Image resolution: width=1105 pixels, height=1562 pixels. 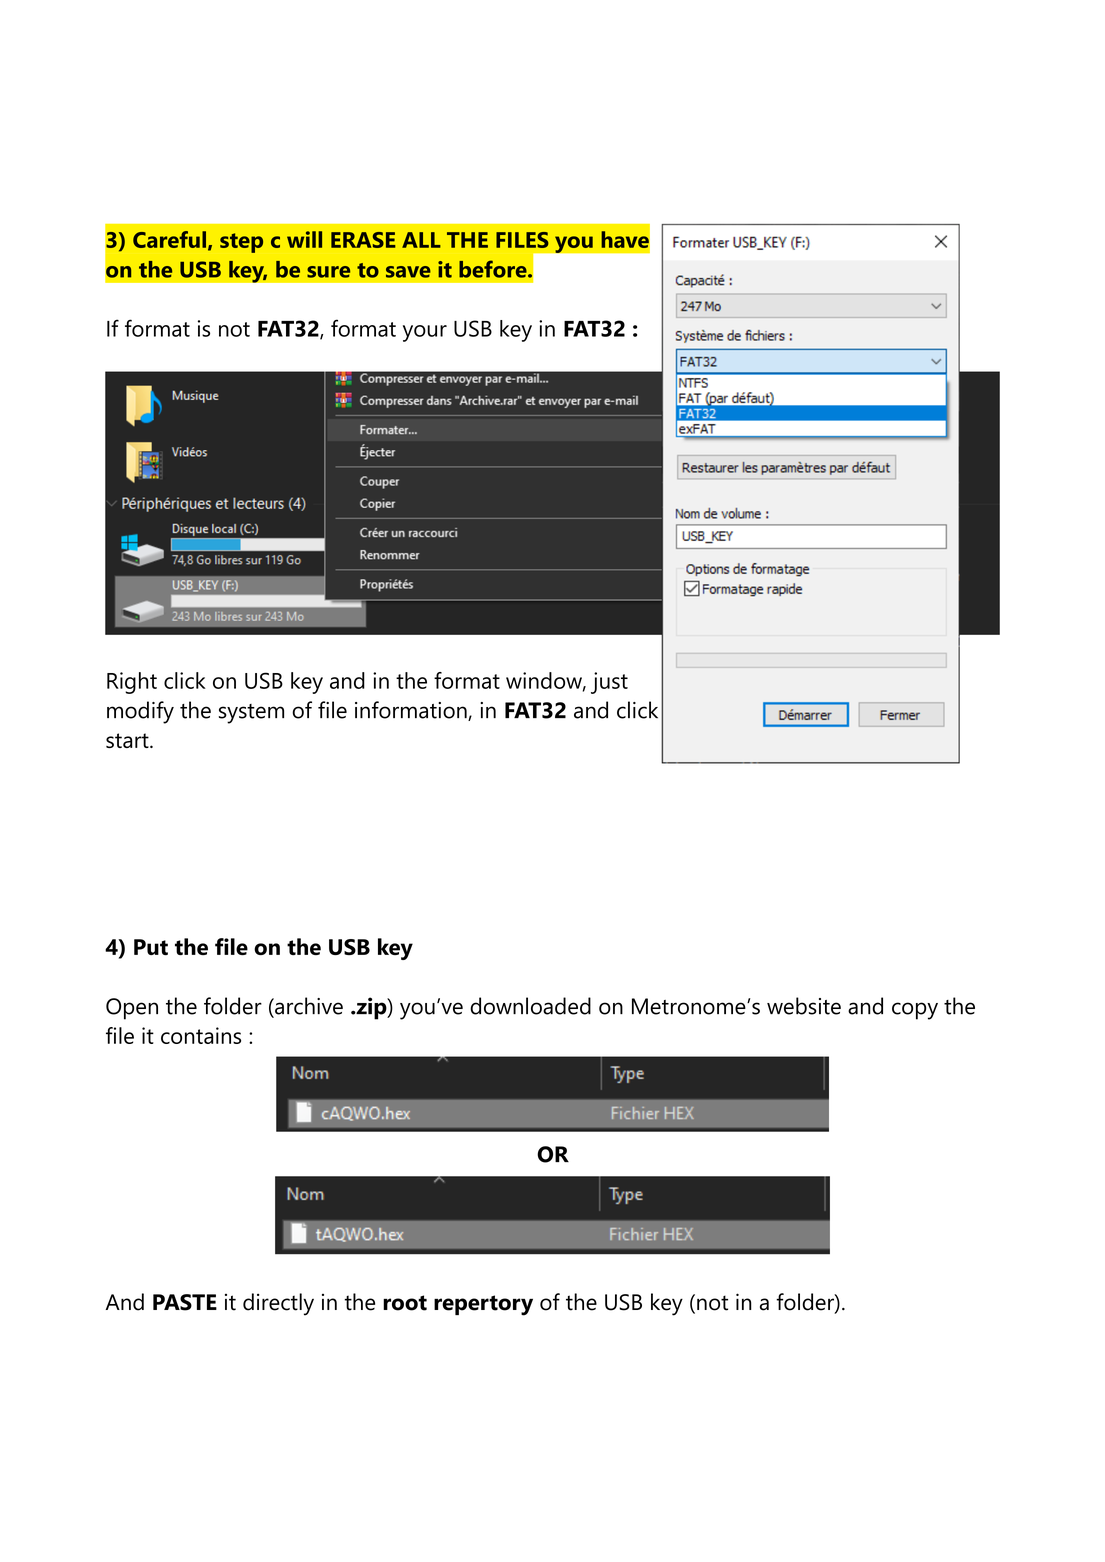 What do you see at coordinates (185, 1302) in the screenshot?
I see `PASTE` at bounding box center [185, 1302].
